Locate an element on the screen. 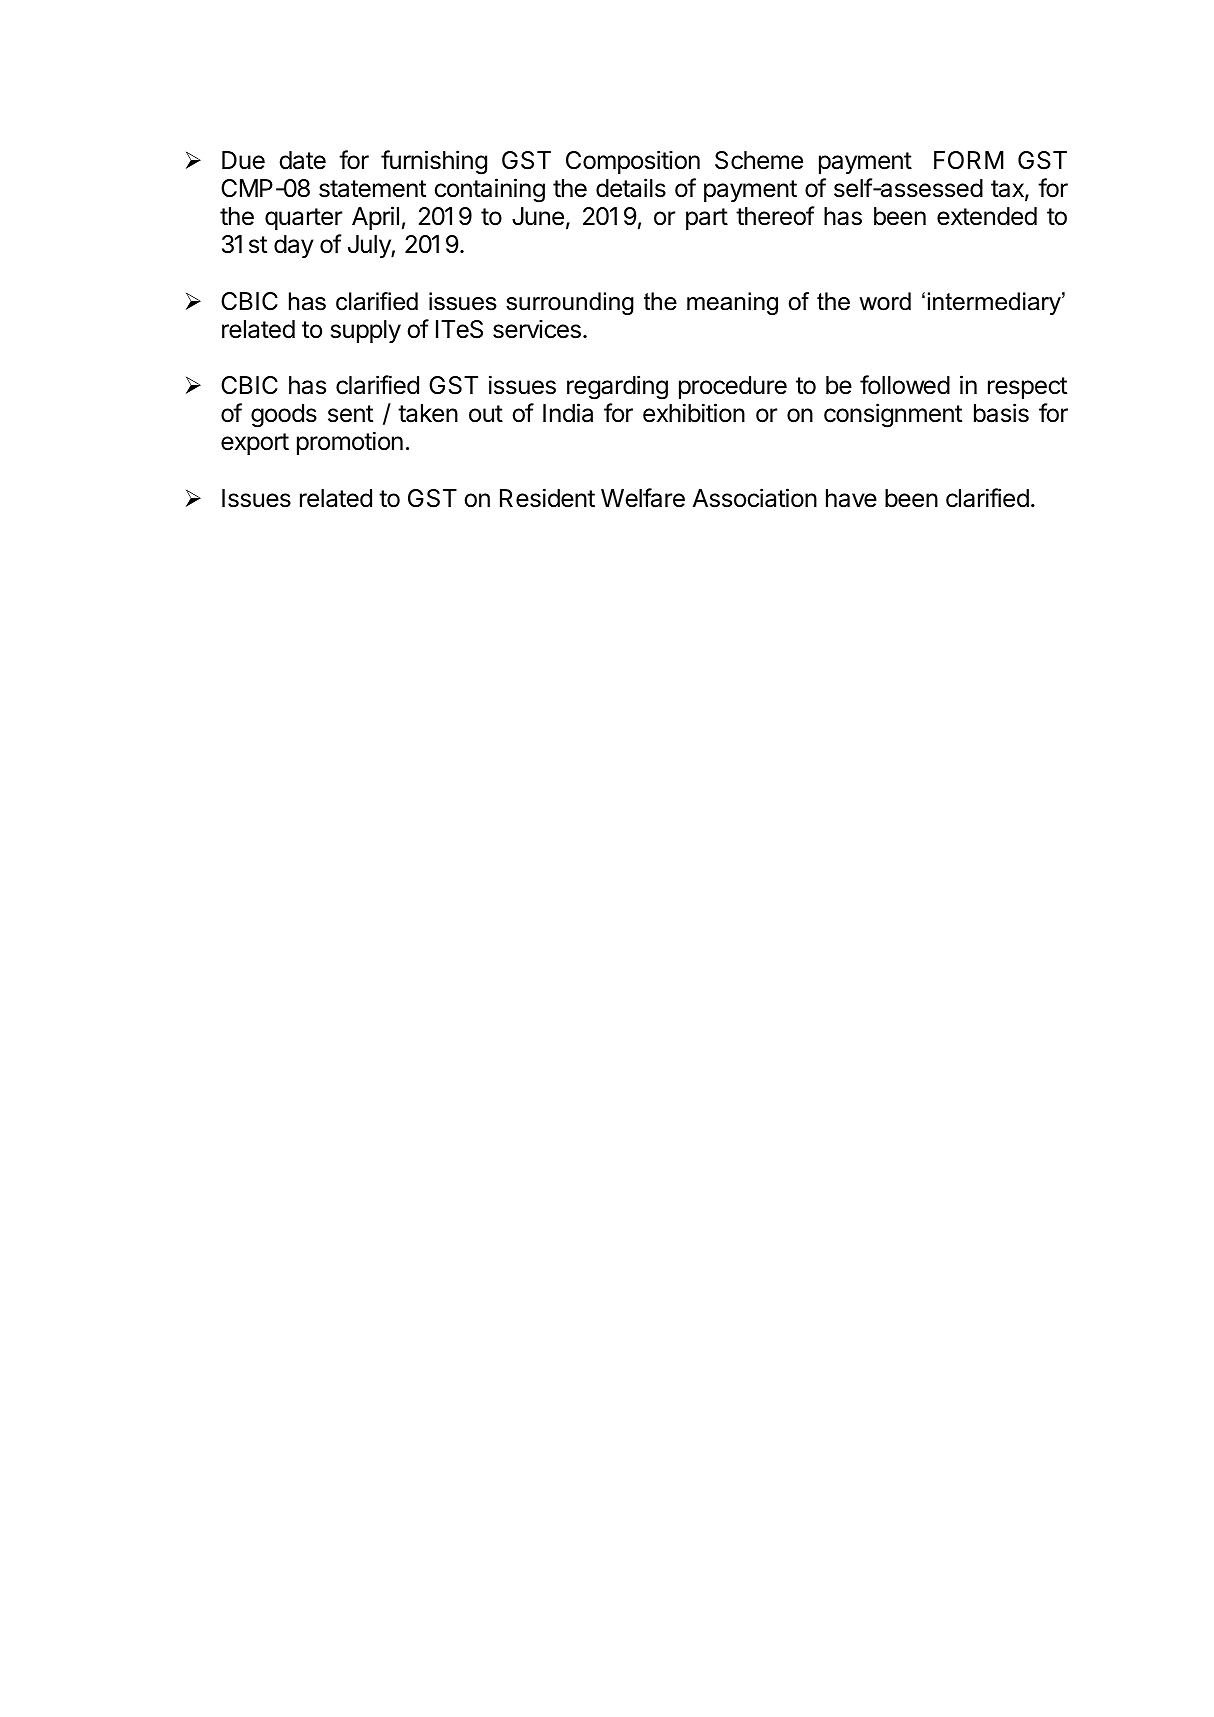 This screenshot has height=1717, width=1214. promotion is located at coordinates (350, 443).
